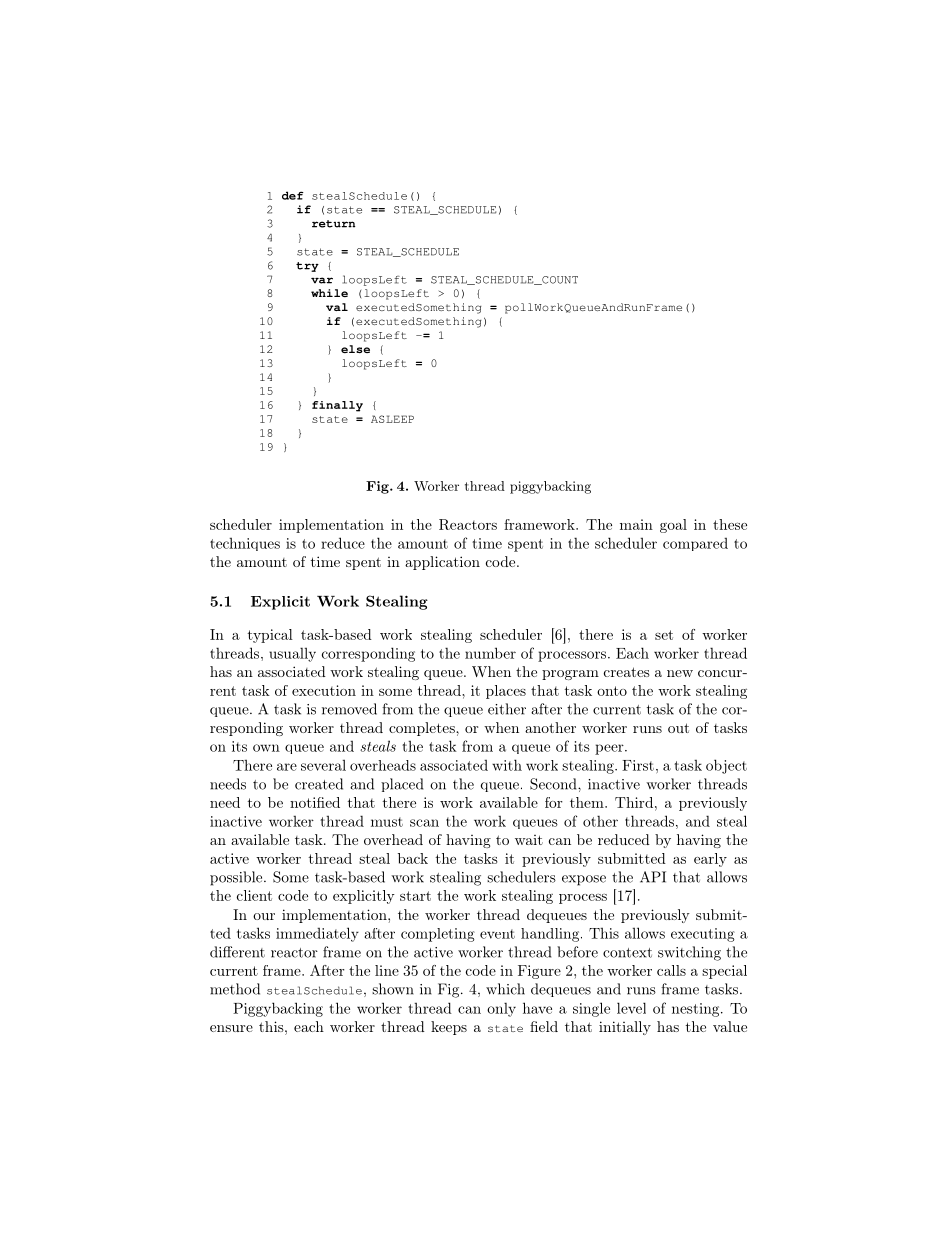 The image size is (952, 1233). What do you see at coordinates (235, 989) in the image?
I see `method` at bounding box center [235, 989].
